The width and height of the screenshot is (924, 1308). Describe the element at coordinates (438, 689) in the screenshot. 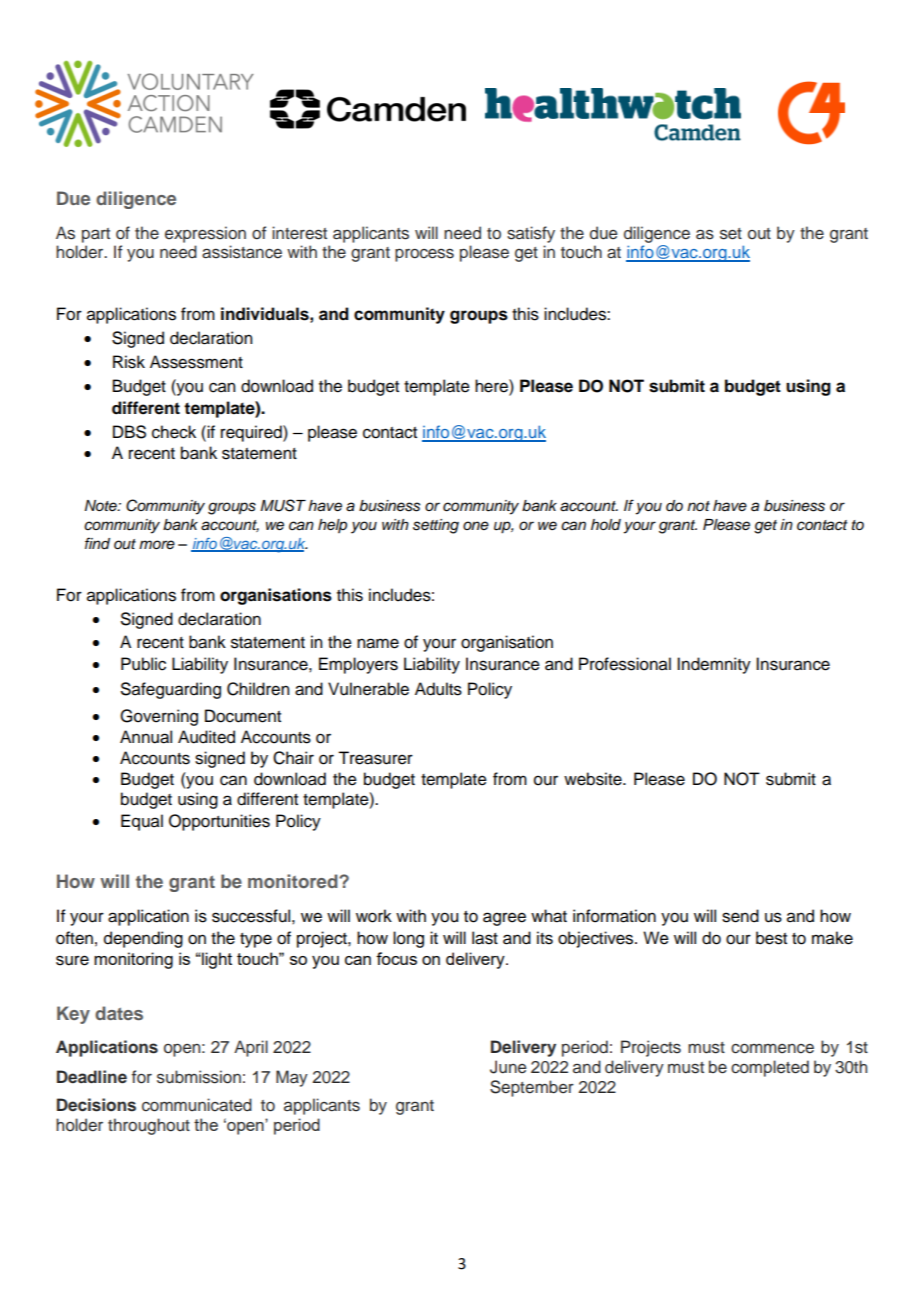

I see `Adults` at that location.
